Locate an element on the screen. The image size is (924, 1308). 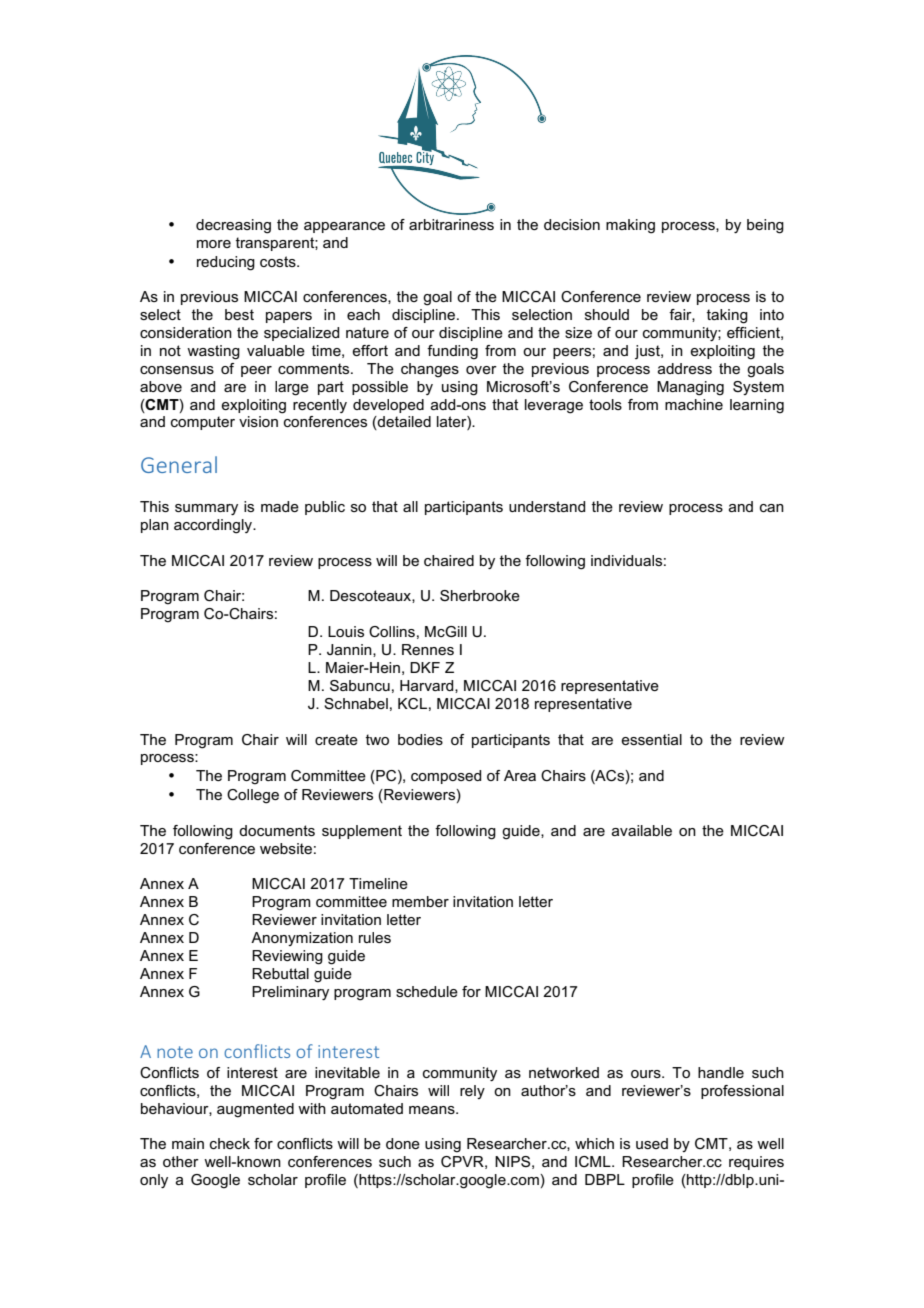
check is located at coordinates (230, 1143).
